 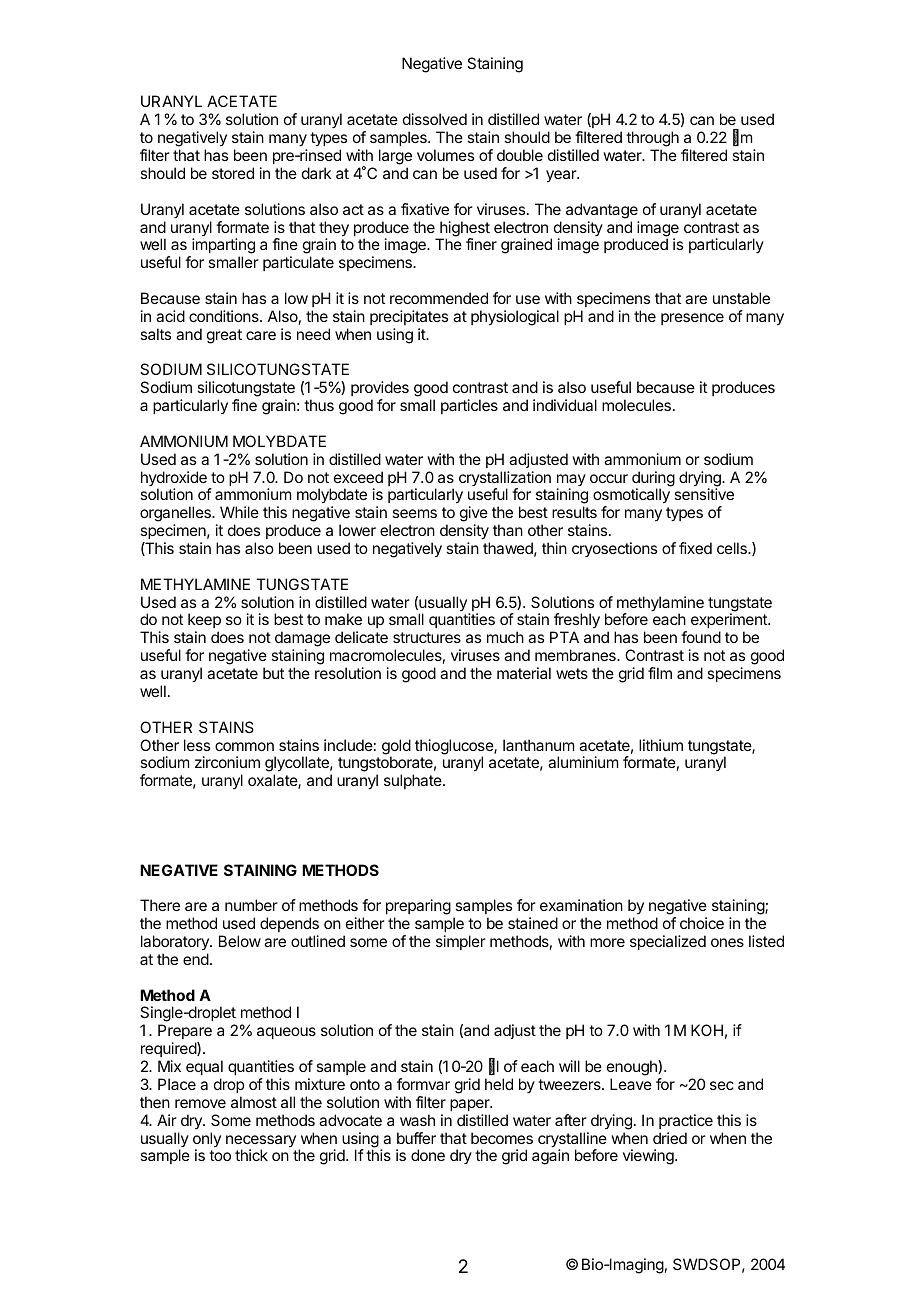 I want to click on sensitive, so click(x=704, y=494).
